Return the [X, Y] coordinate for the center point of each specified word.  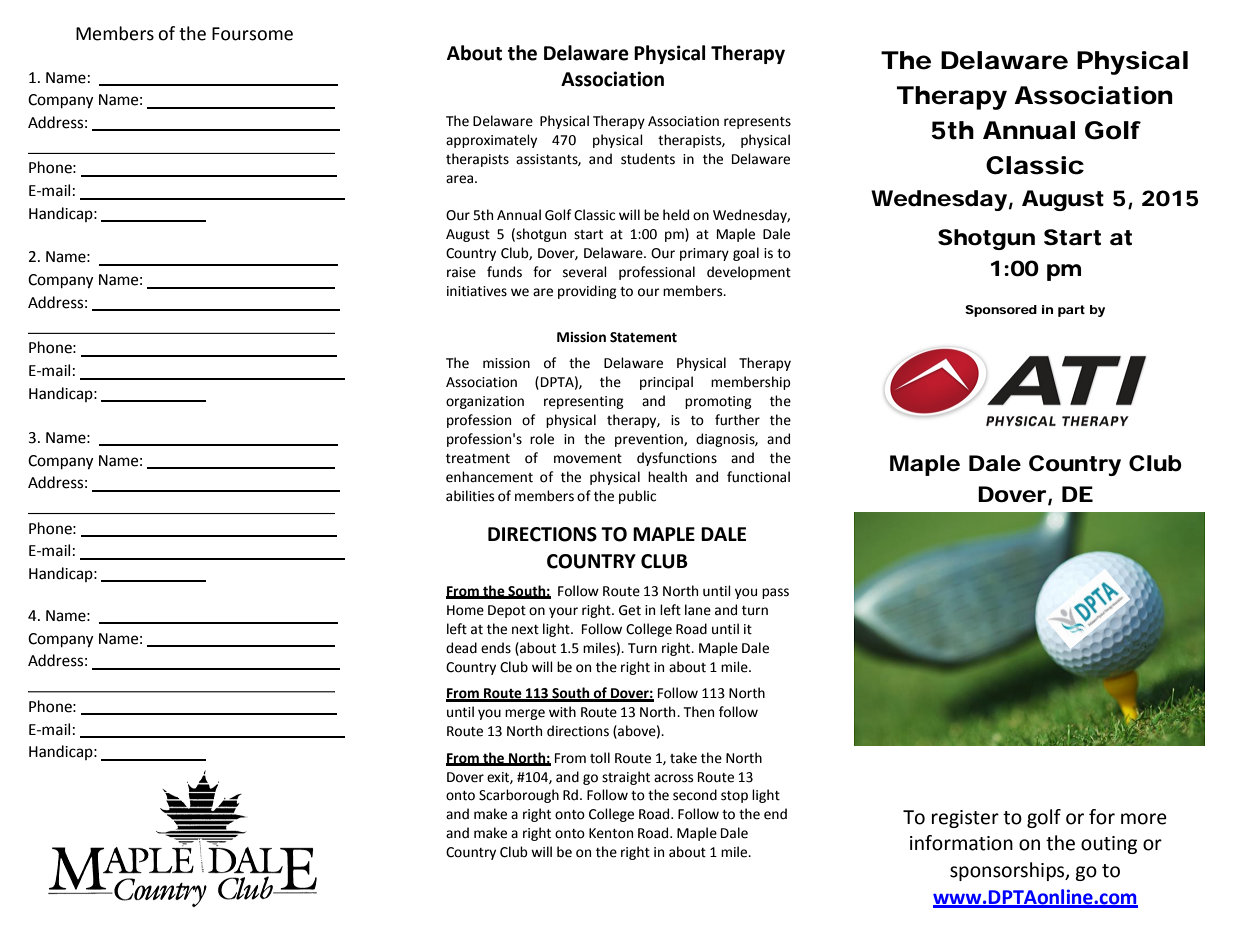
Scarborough [519, 796]
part [1071, 311]
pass [775, 593]
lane [698, 610]
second [695, 795]
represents [757, 123]
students [648, 159]
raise [461, 272]
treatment [478, 459]
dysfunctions [677, 459]
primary [704, 254]
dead [461, 648]
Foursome [252, 34]
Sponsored [1001, 311]
